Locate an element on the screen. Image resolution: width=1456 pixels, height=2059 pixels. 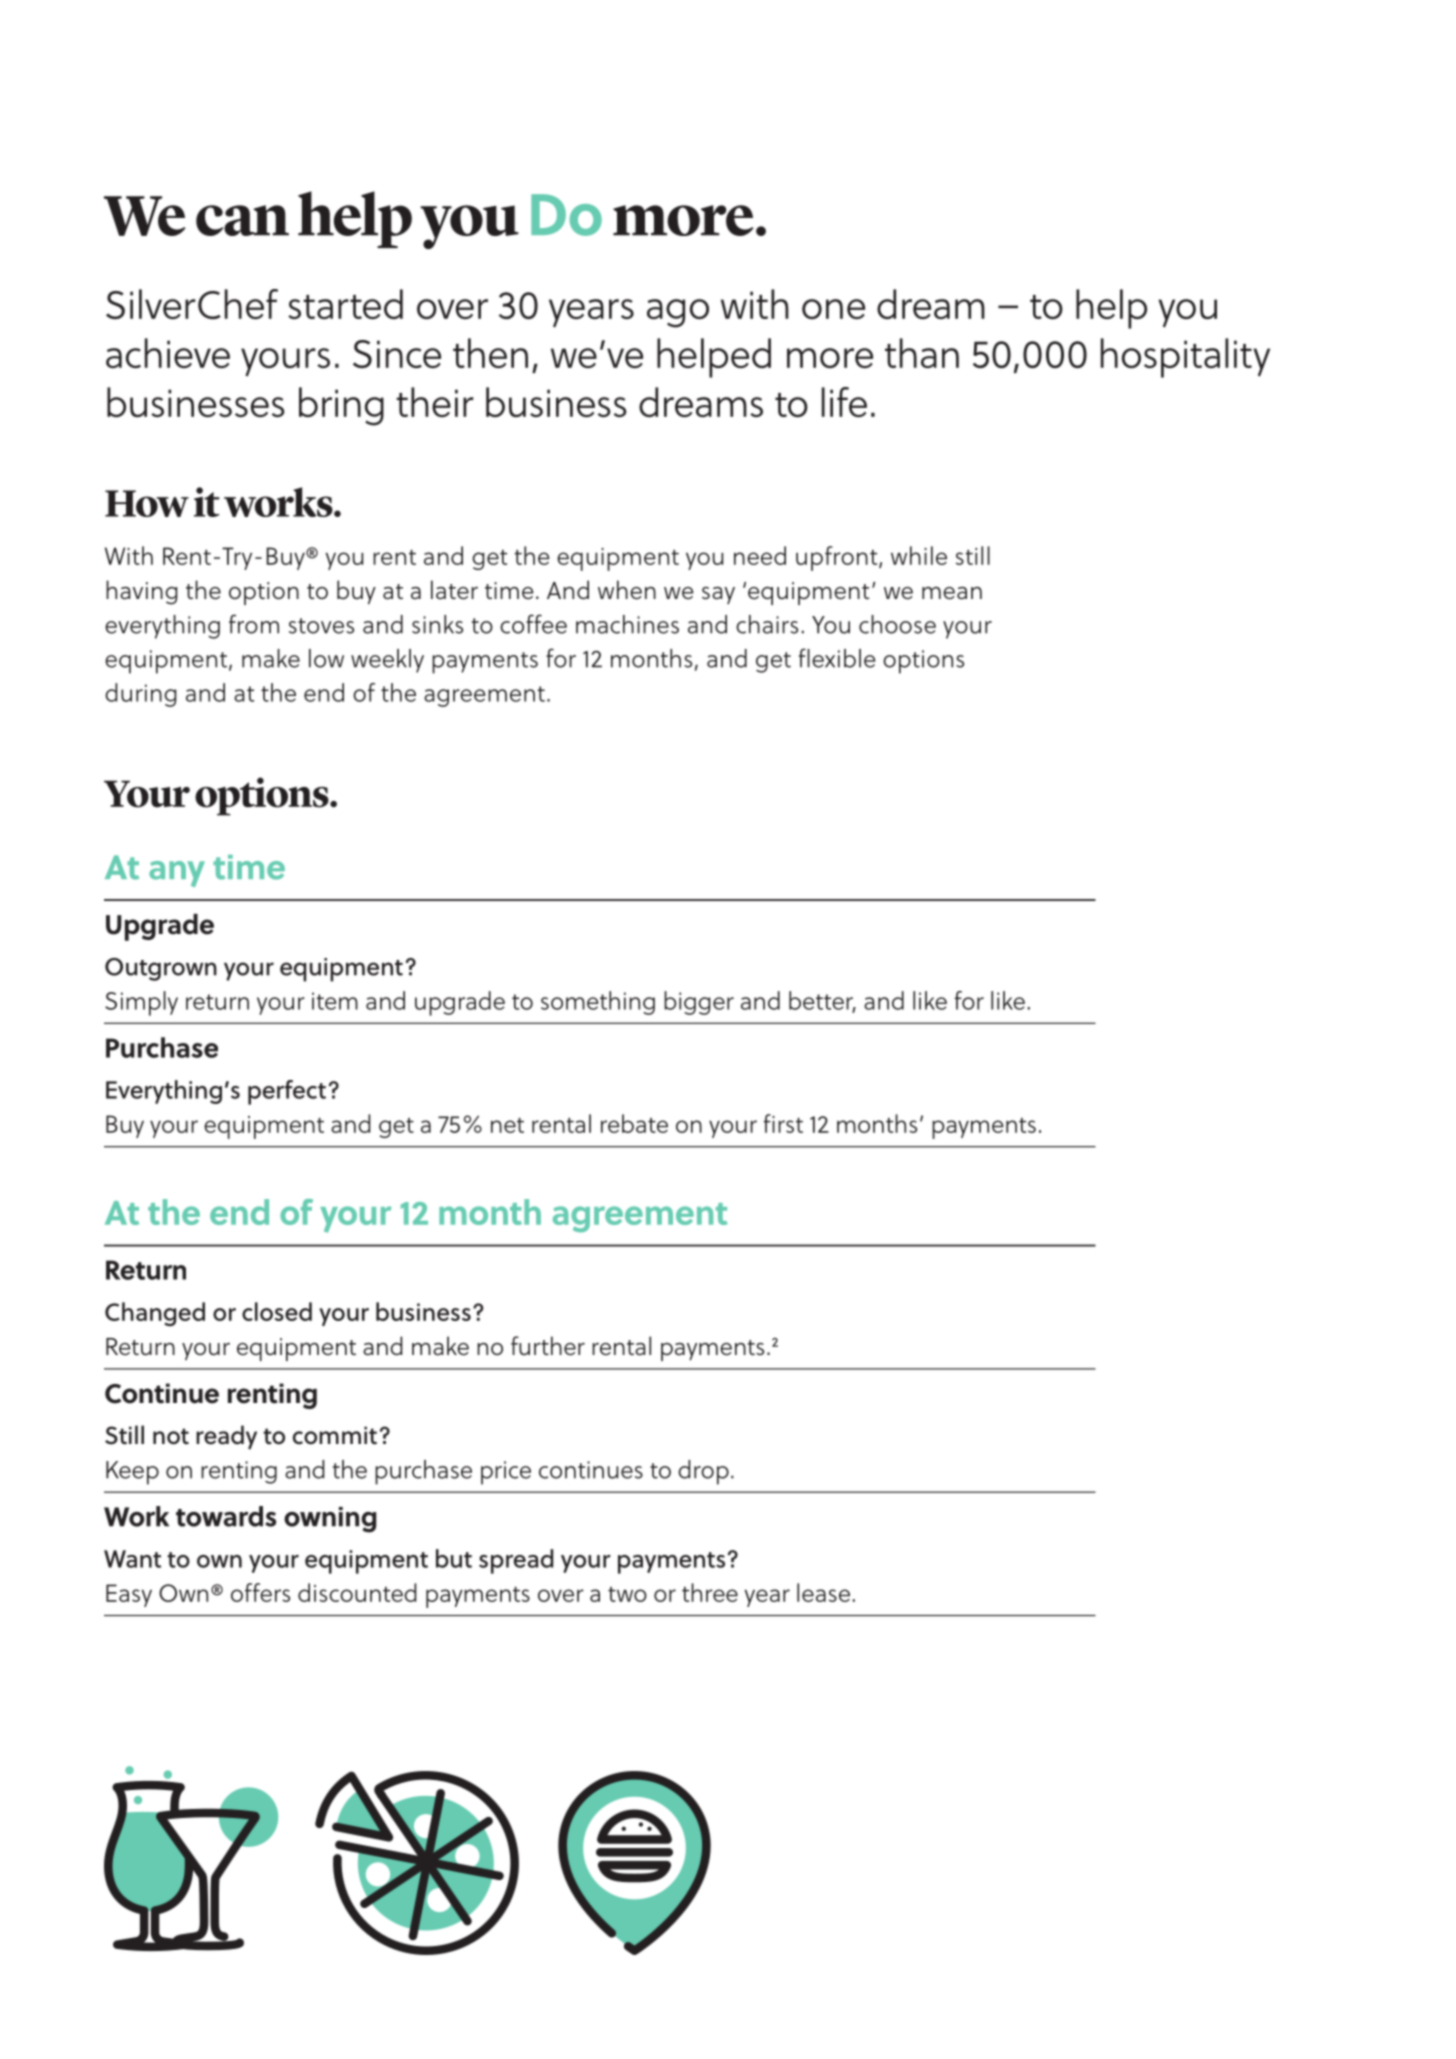
first is located at coordinates (783, 1123).
